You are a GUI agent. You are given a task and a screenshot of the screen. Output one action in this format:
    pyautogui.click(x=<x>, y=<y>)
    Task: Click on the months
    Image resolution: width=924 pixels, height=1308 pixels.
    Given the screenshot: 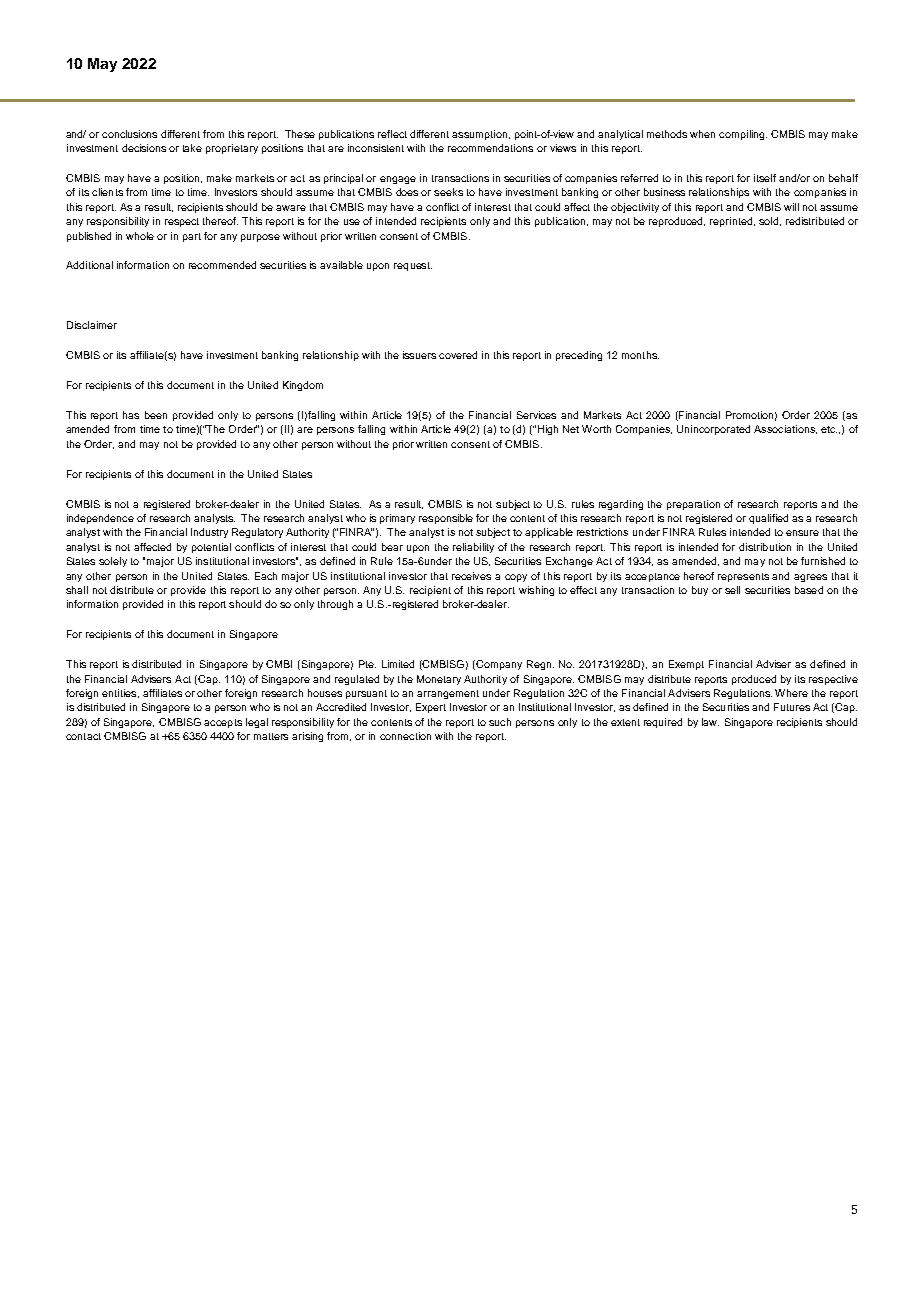 What is the action you would take?
    pyautogui.click(x=640, y=355)
